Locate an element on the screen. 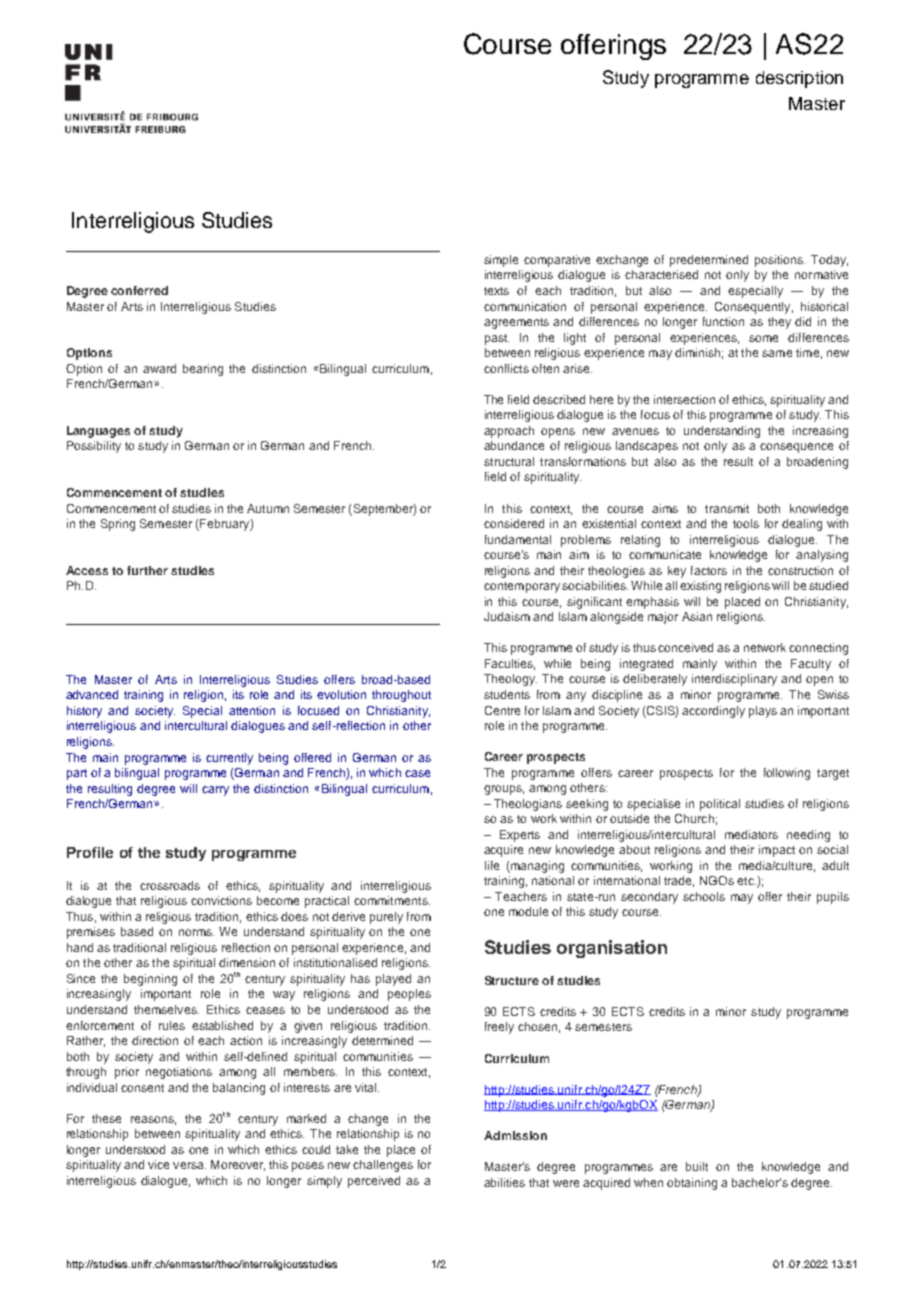  description is located at coordinates (799, 79).
